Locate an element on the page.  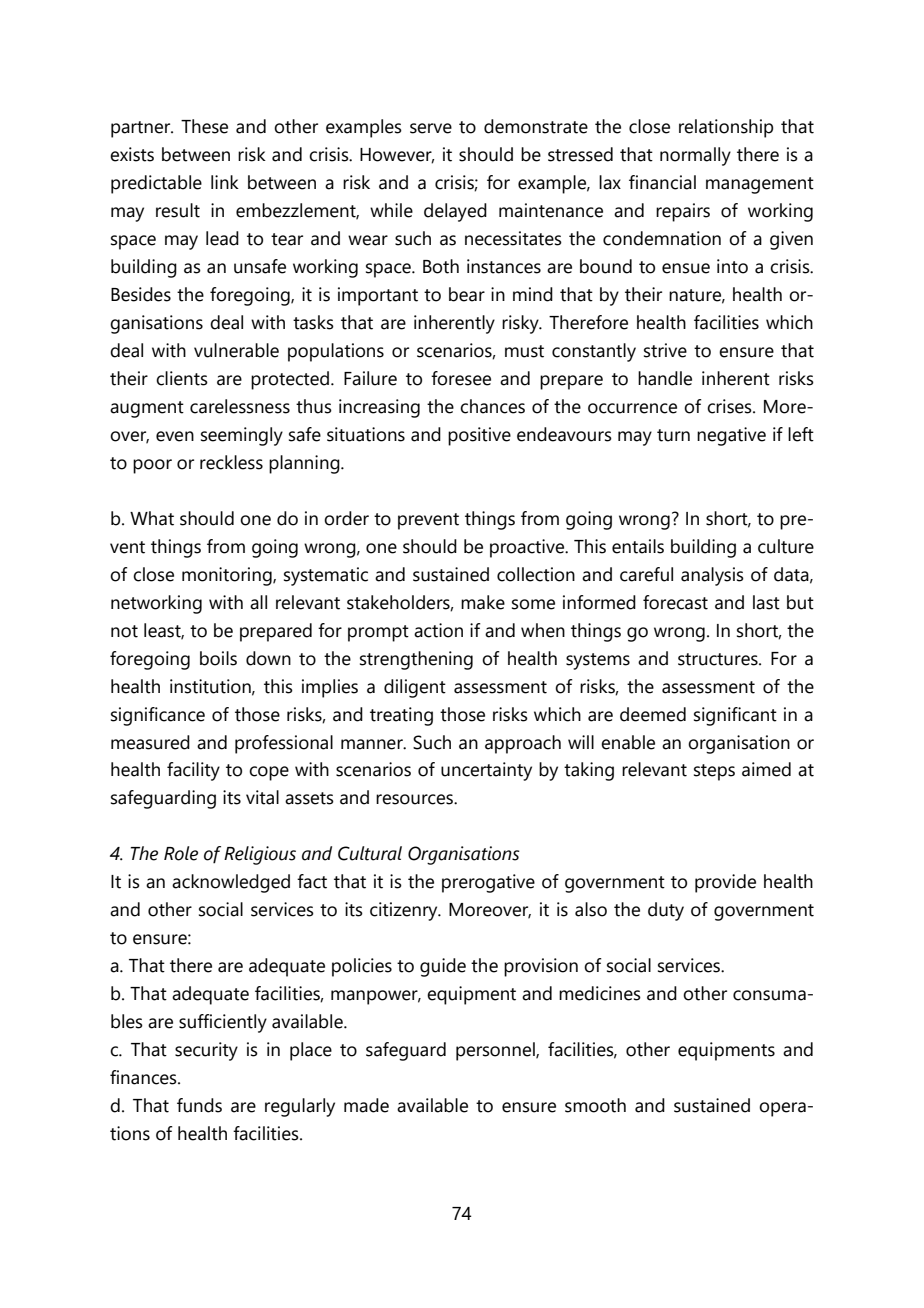
These is located at coordinates (204, 126).
